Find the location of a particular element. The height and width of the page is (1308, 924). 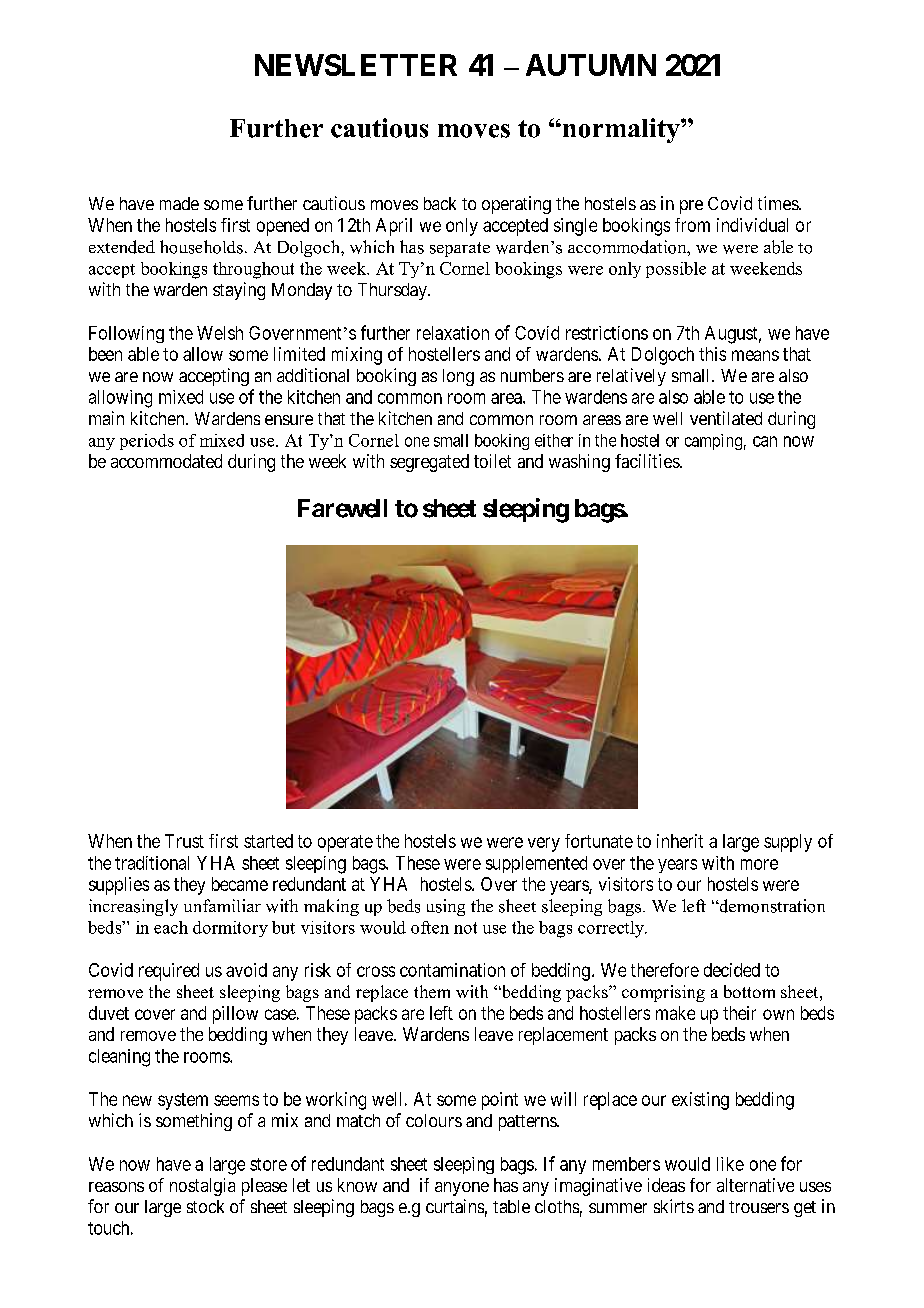

relaxation is located at coordinates (453, 333).
